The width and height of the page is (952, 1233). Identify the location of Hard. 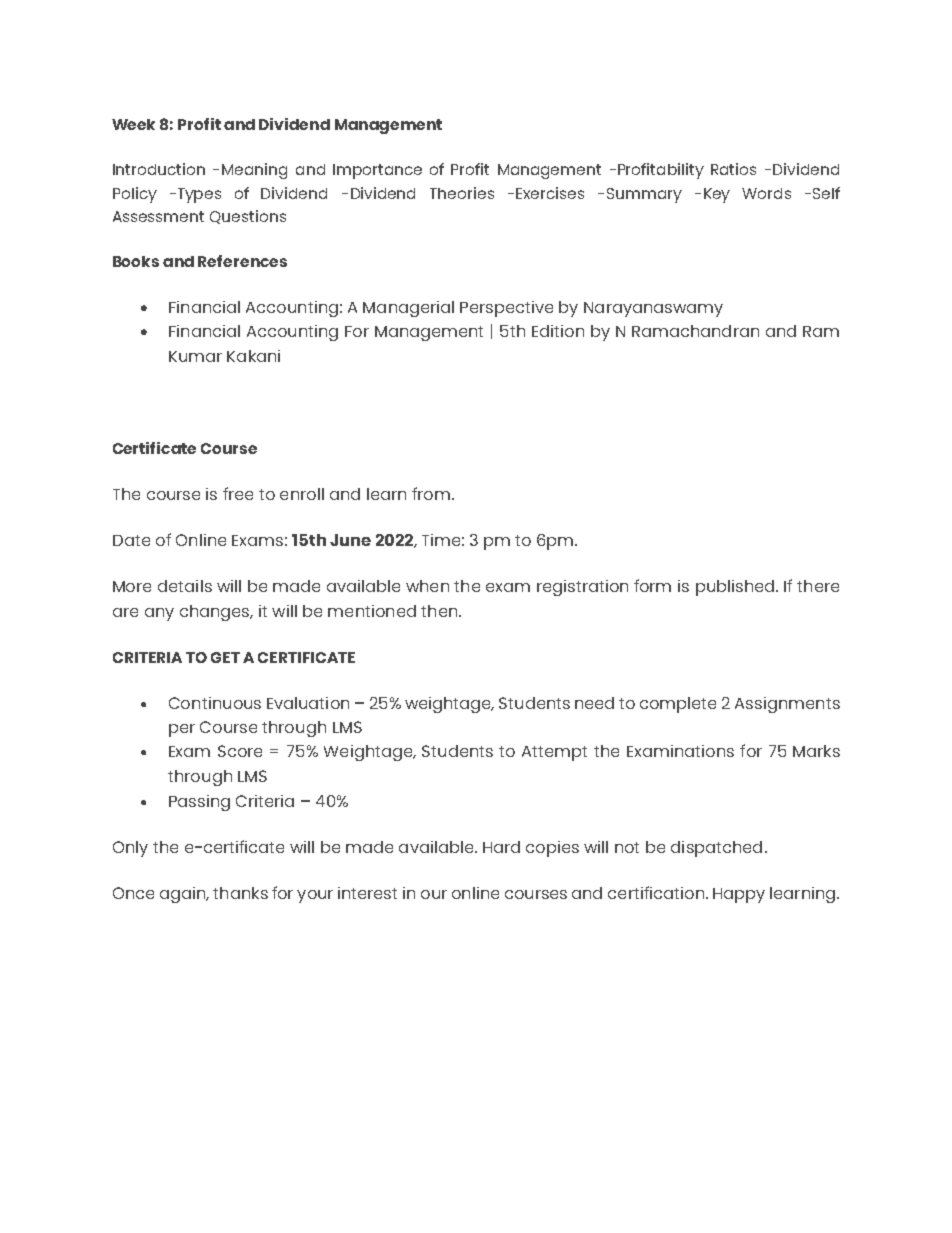
(501, 847).
